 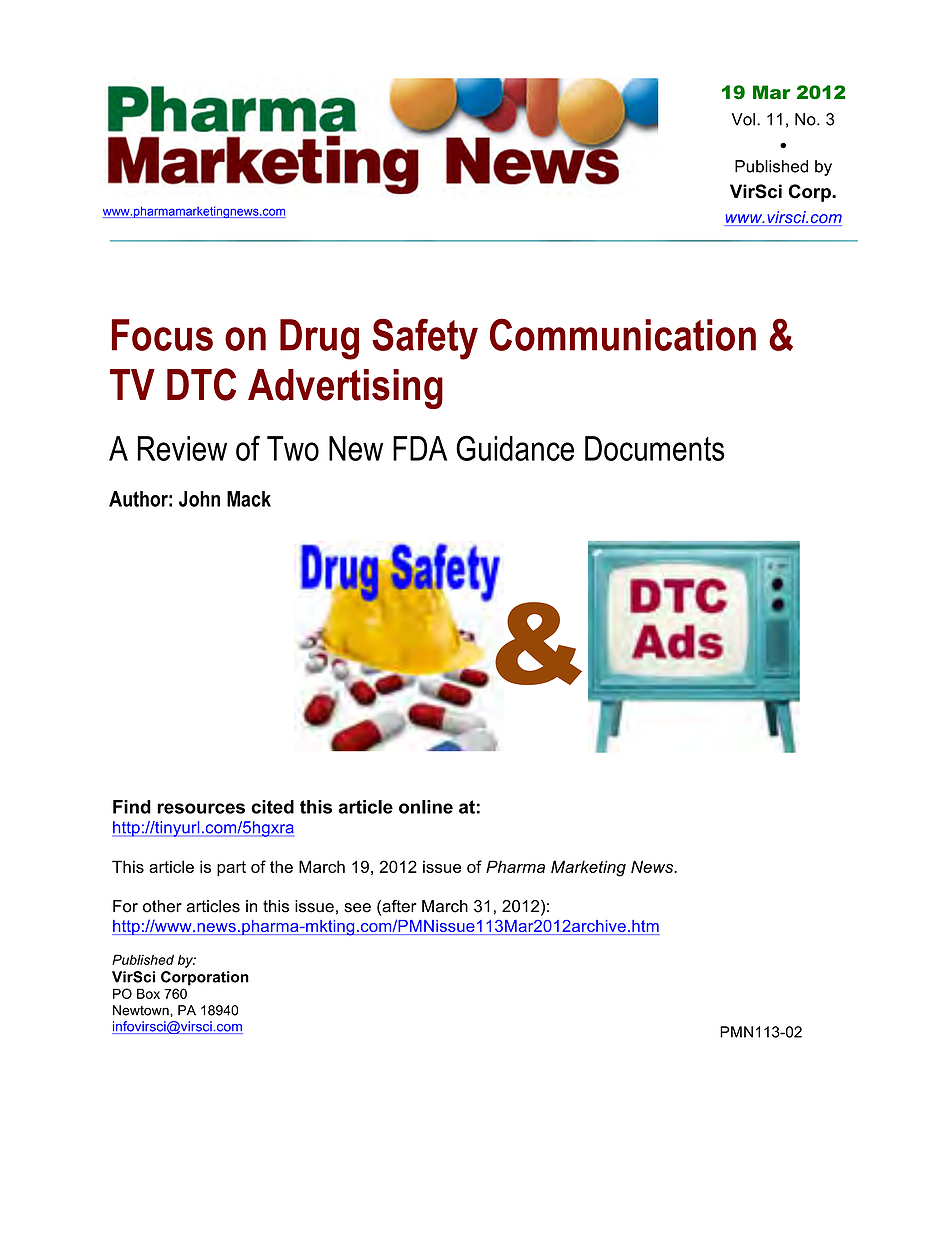 I want to click on Vol, so click(x=743, y=119).
